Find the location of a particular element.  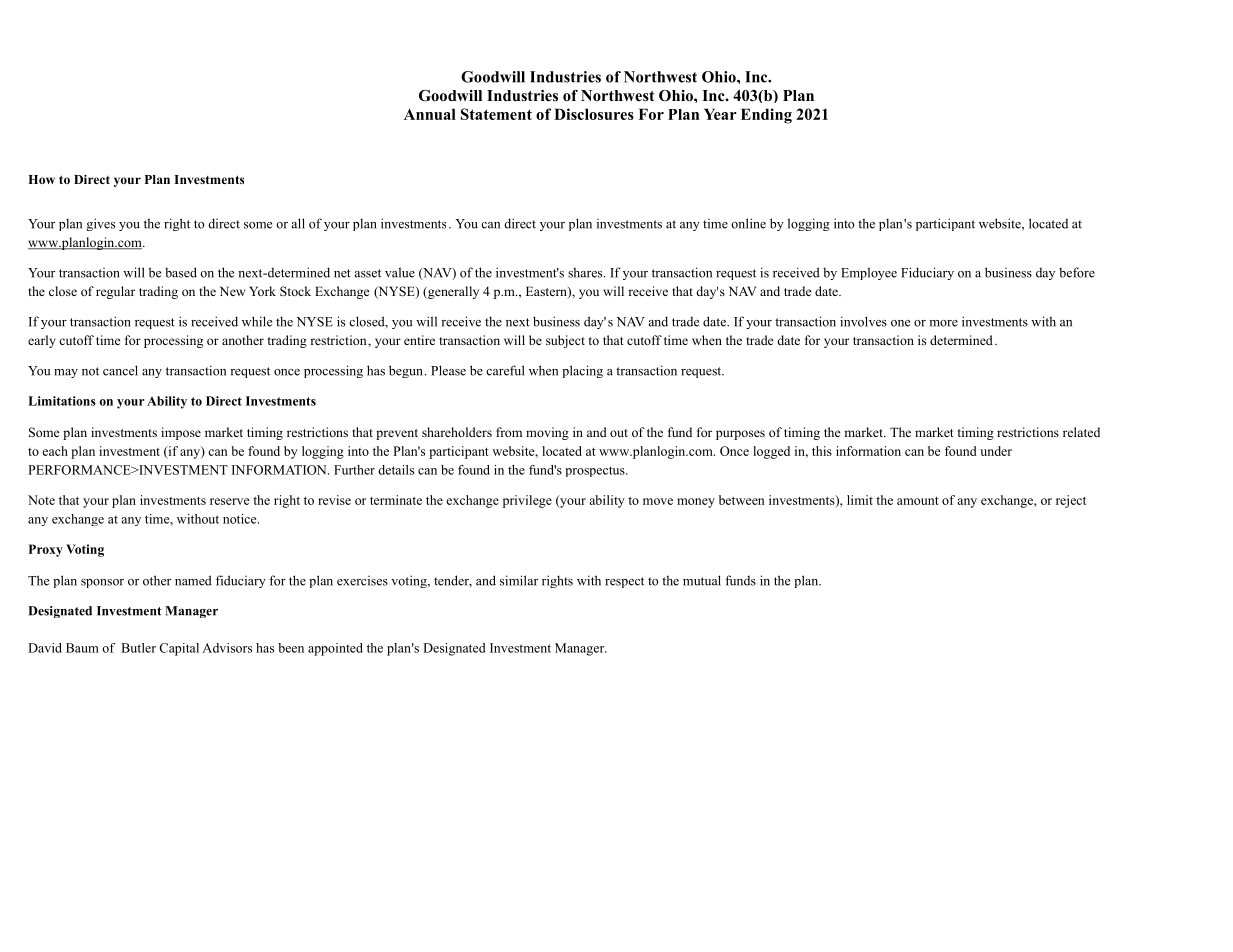

Eastern is located at coordinates (547, 292).
